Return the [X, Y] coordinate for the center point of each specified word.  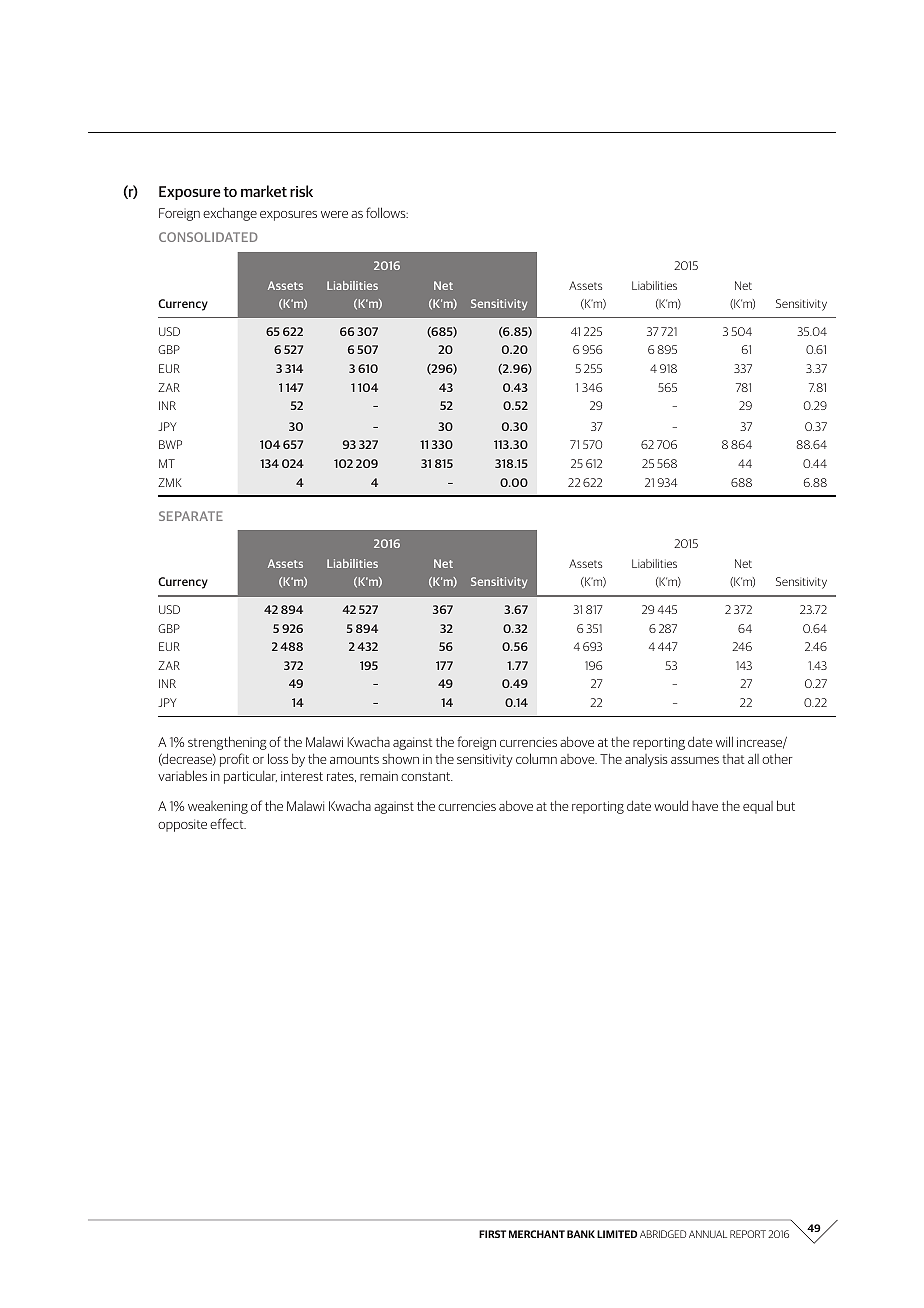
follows [387, 212]
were [334, 214]
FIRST [492, 1234]
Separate [191, 516]
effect [228, 823]
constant [427, 776]
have [705, 806]
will [724, 741]
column [536, 758]
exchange [230, 214]
